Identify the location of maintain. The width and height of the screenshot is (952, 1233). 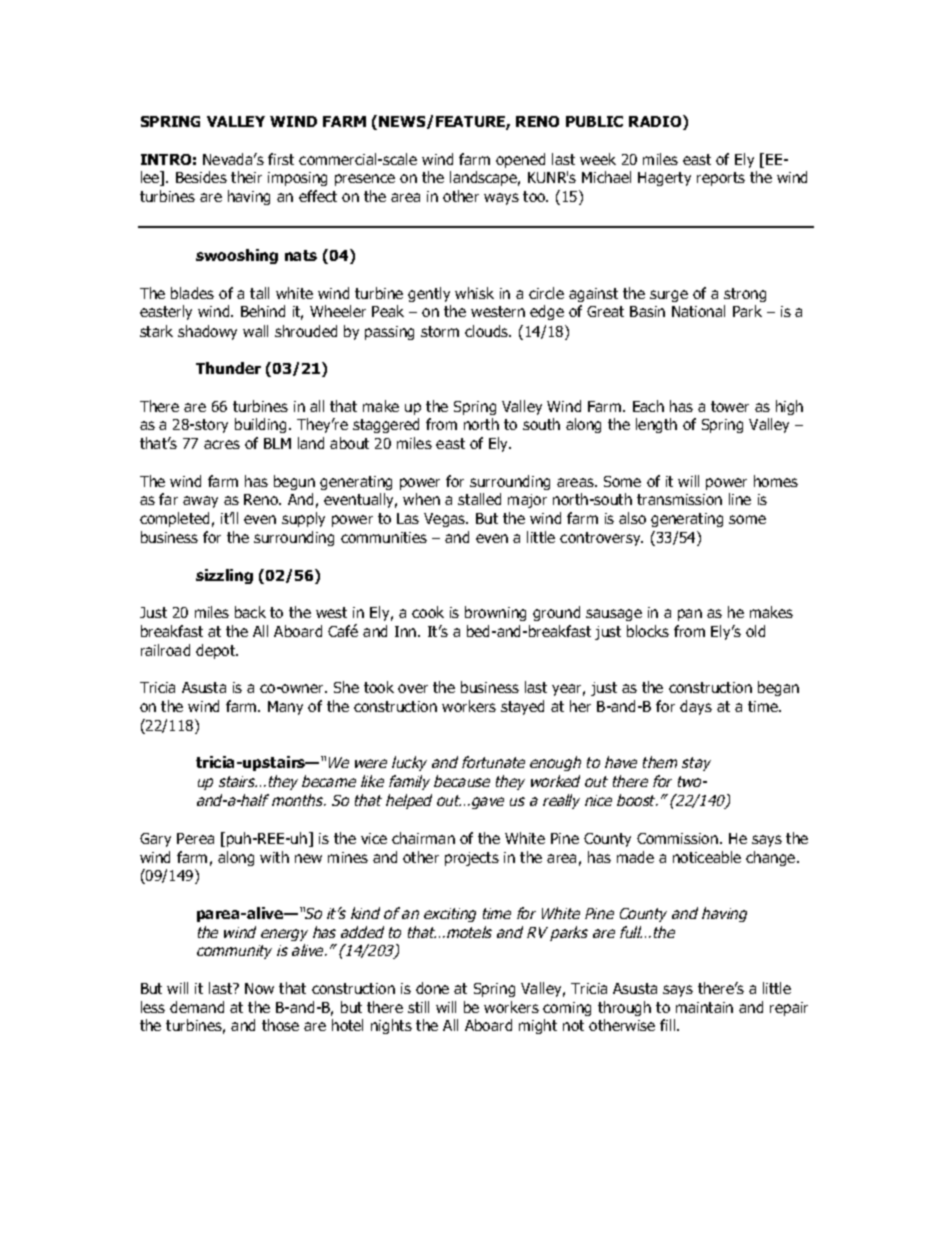
(704, 1007).
